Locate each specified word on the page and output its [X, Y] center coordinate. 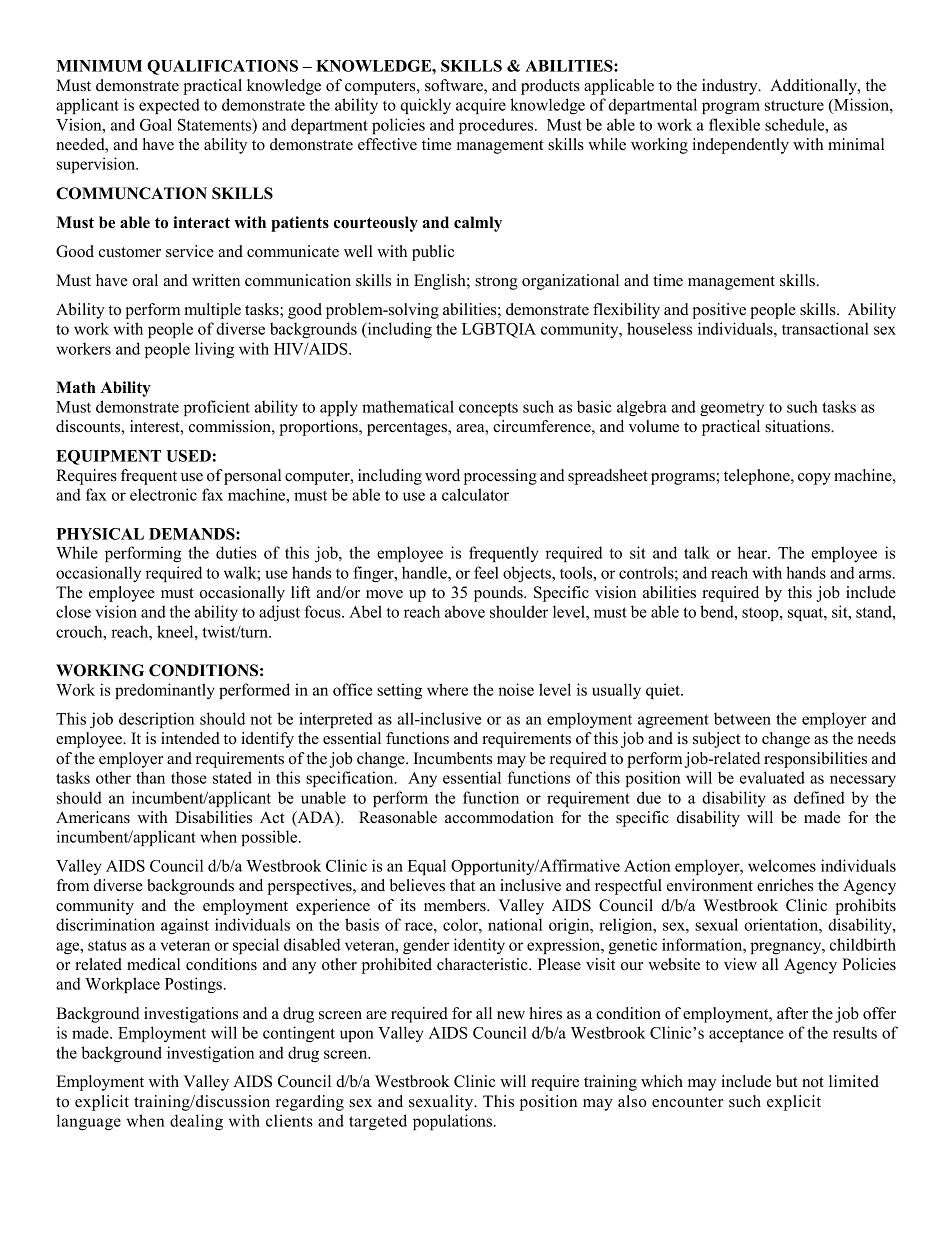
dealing [196, 1122]
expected [169, 106]
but [786, 1081]
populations [452, 1122]
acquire [481, 106]
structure [794, 105]
